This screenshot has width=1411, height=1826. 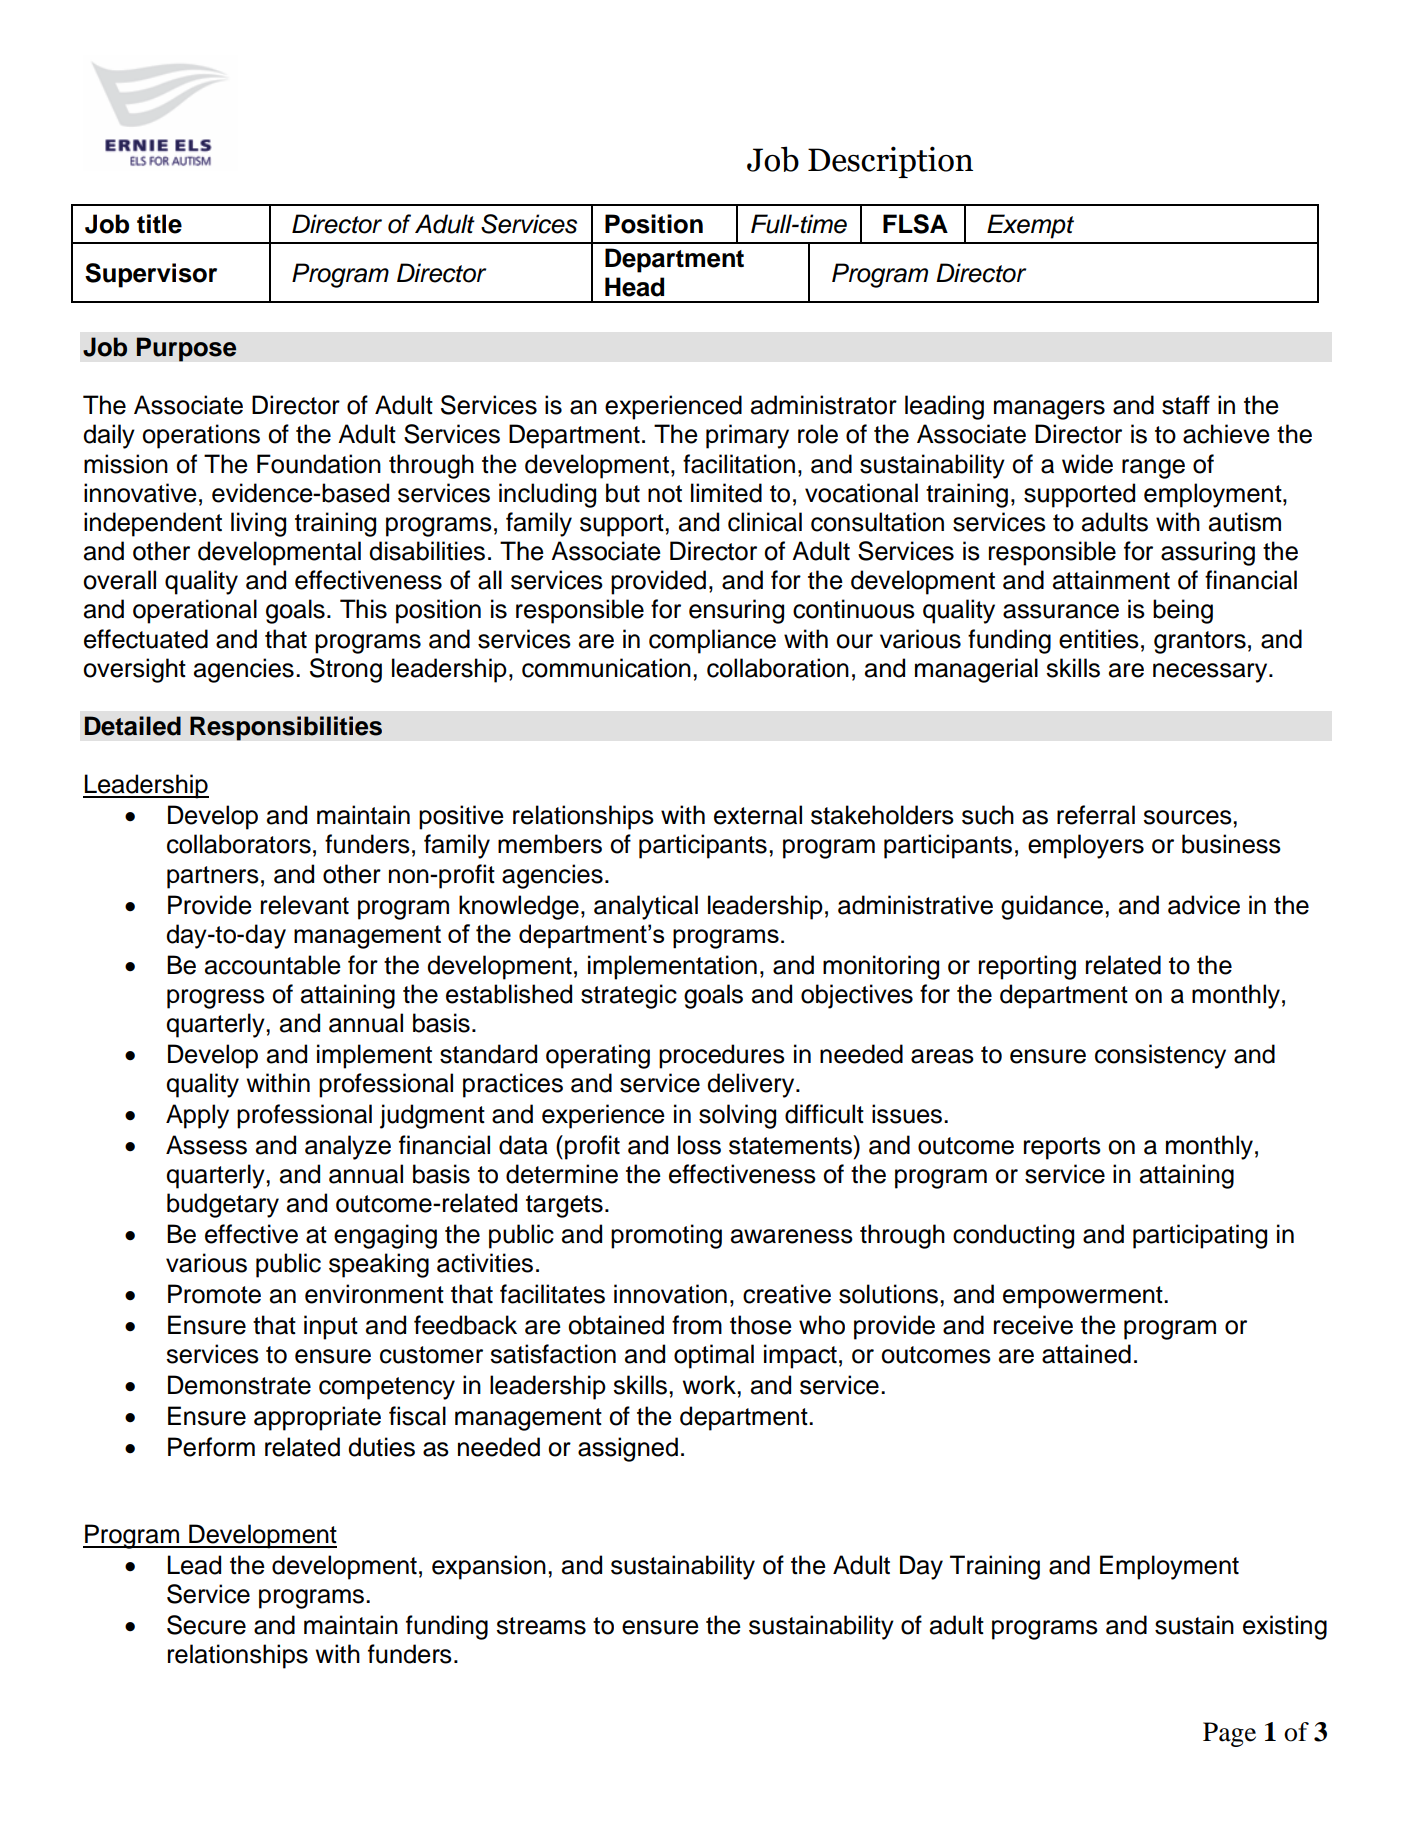 What do you see at coordinates (195, 611) in the screenshot?
I see `operational` at bounding box center [195, 611].
